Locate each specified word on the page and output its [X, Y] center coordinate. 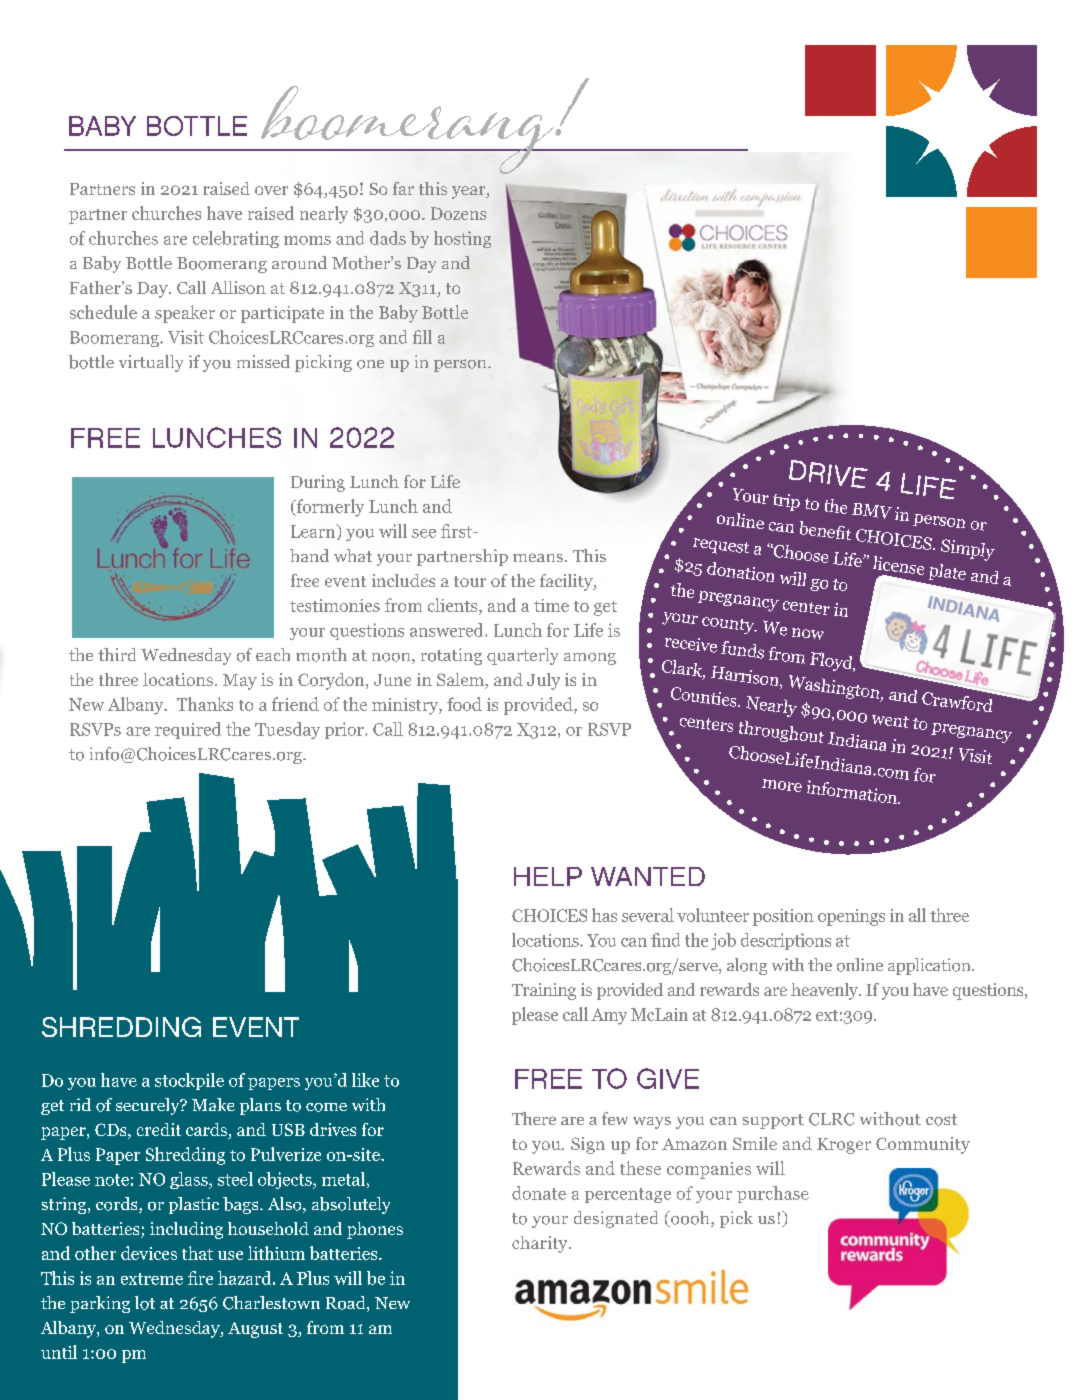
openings [851, 917]
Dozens [458, 213]
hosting [462, 239]
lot [145, 1303]
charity [541, 1244]
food [464, 704]
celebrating [236, 239]
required [188, 730]
